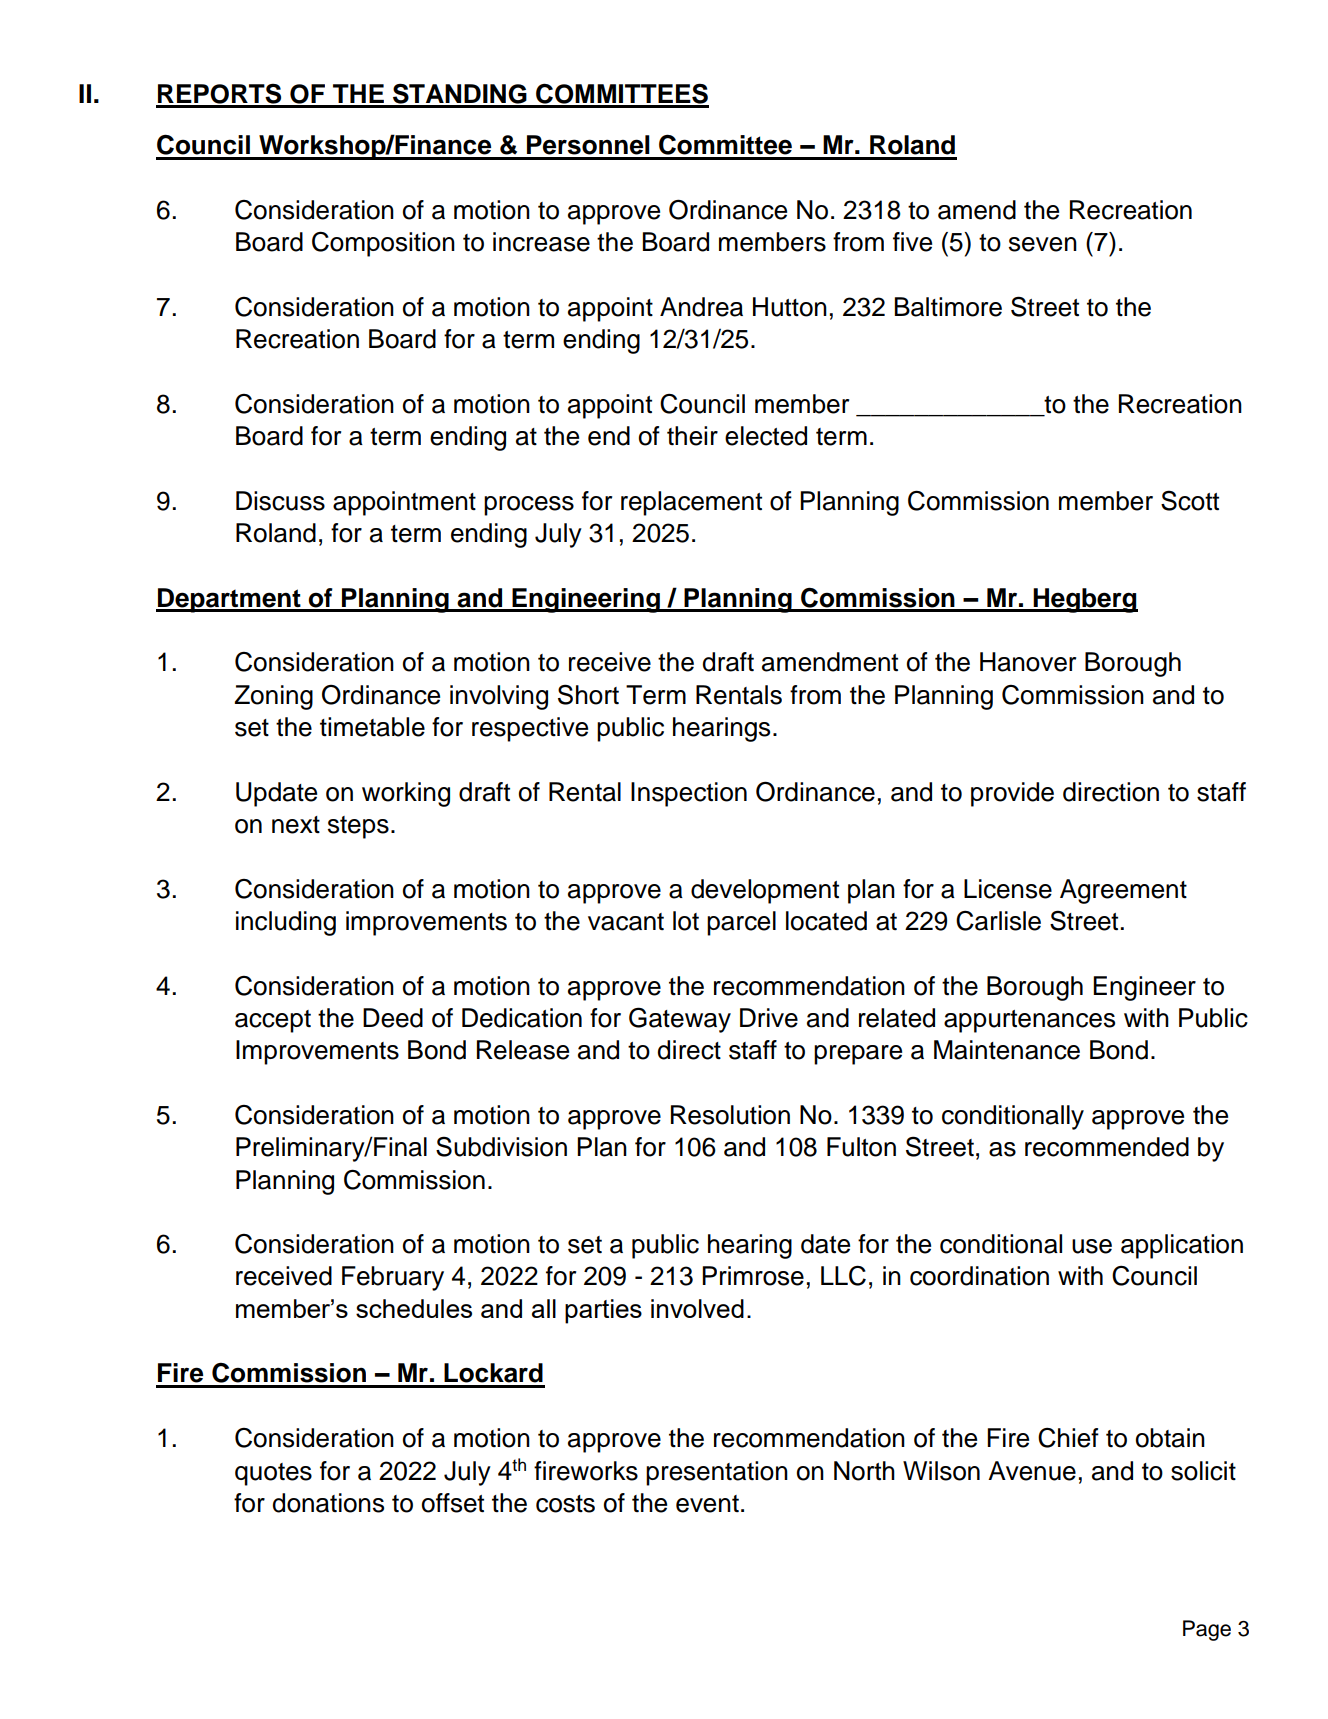 The image size is (1328, 1719). I want to click on Agreement, so click(1123, 891).
